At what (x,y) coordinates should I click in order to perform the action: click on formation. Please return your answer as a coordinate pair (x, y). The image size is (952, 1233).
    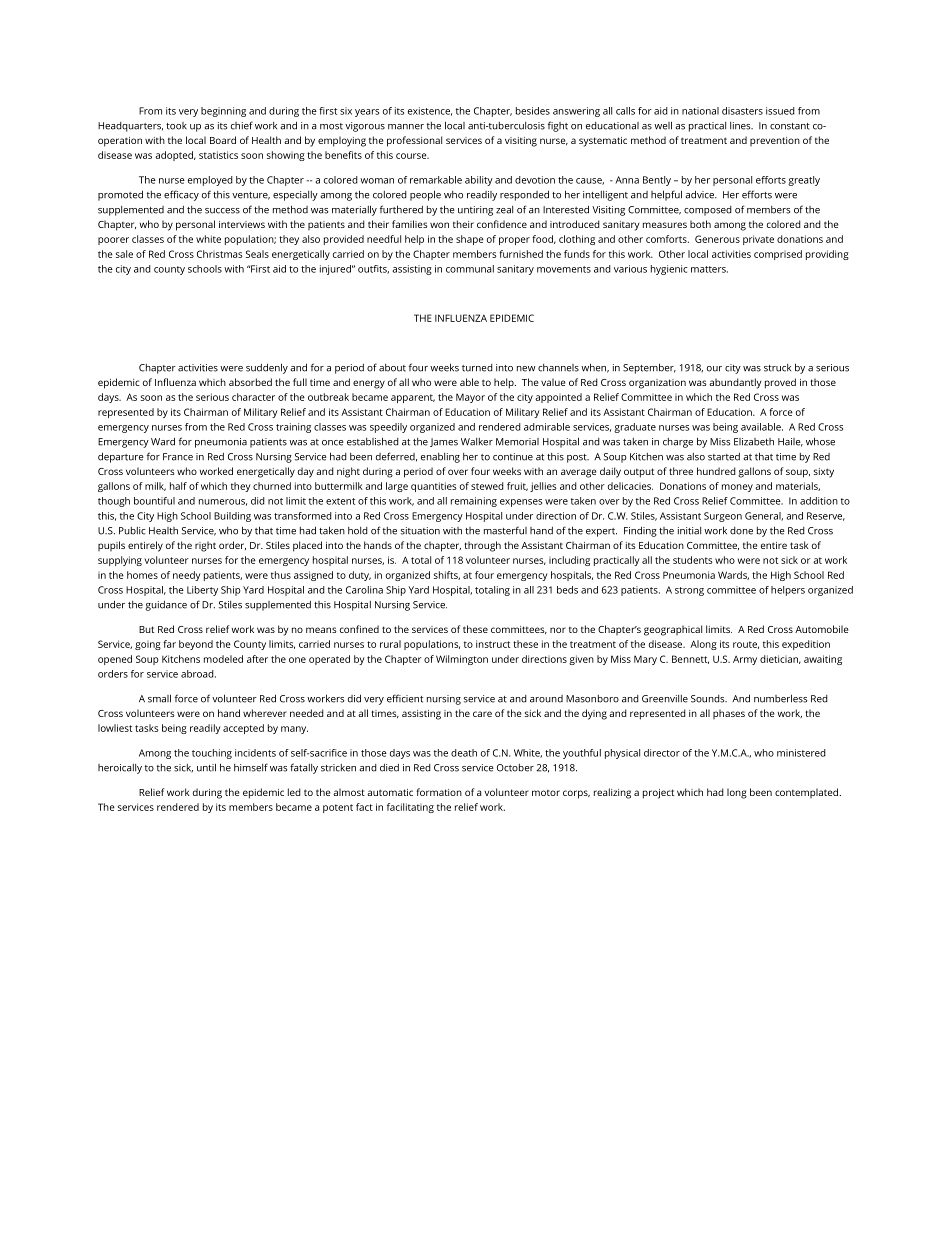
    Looking at the image, I should click on (439, 792).
